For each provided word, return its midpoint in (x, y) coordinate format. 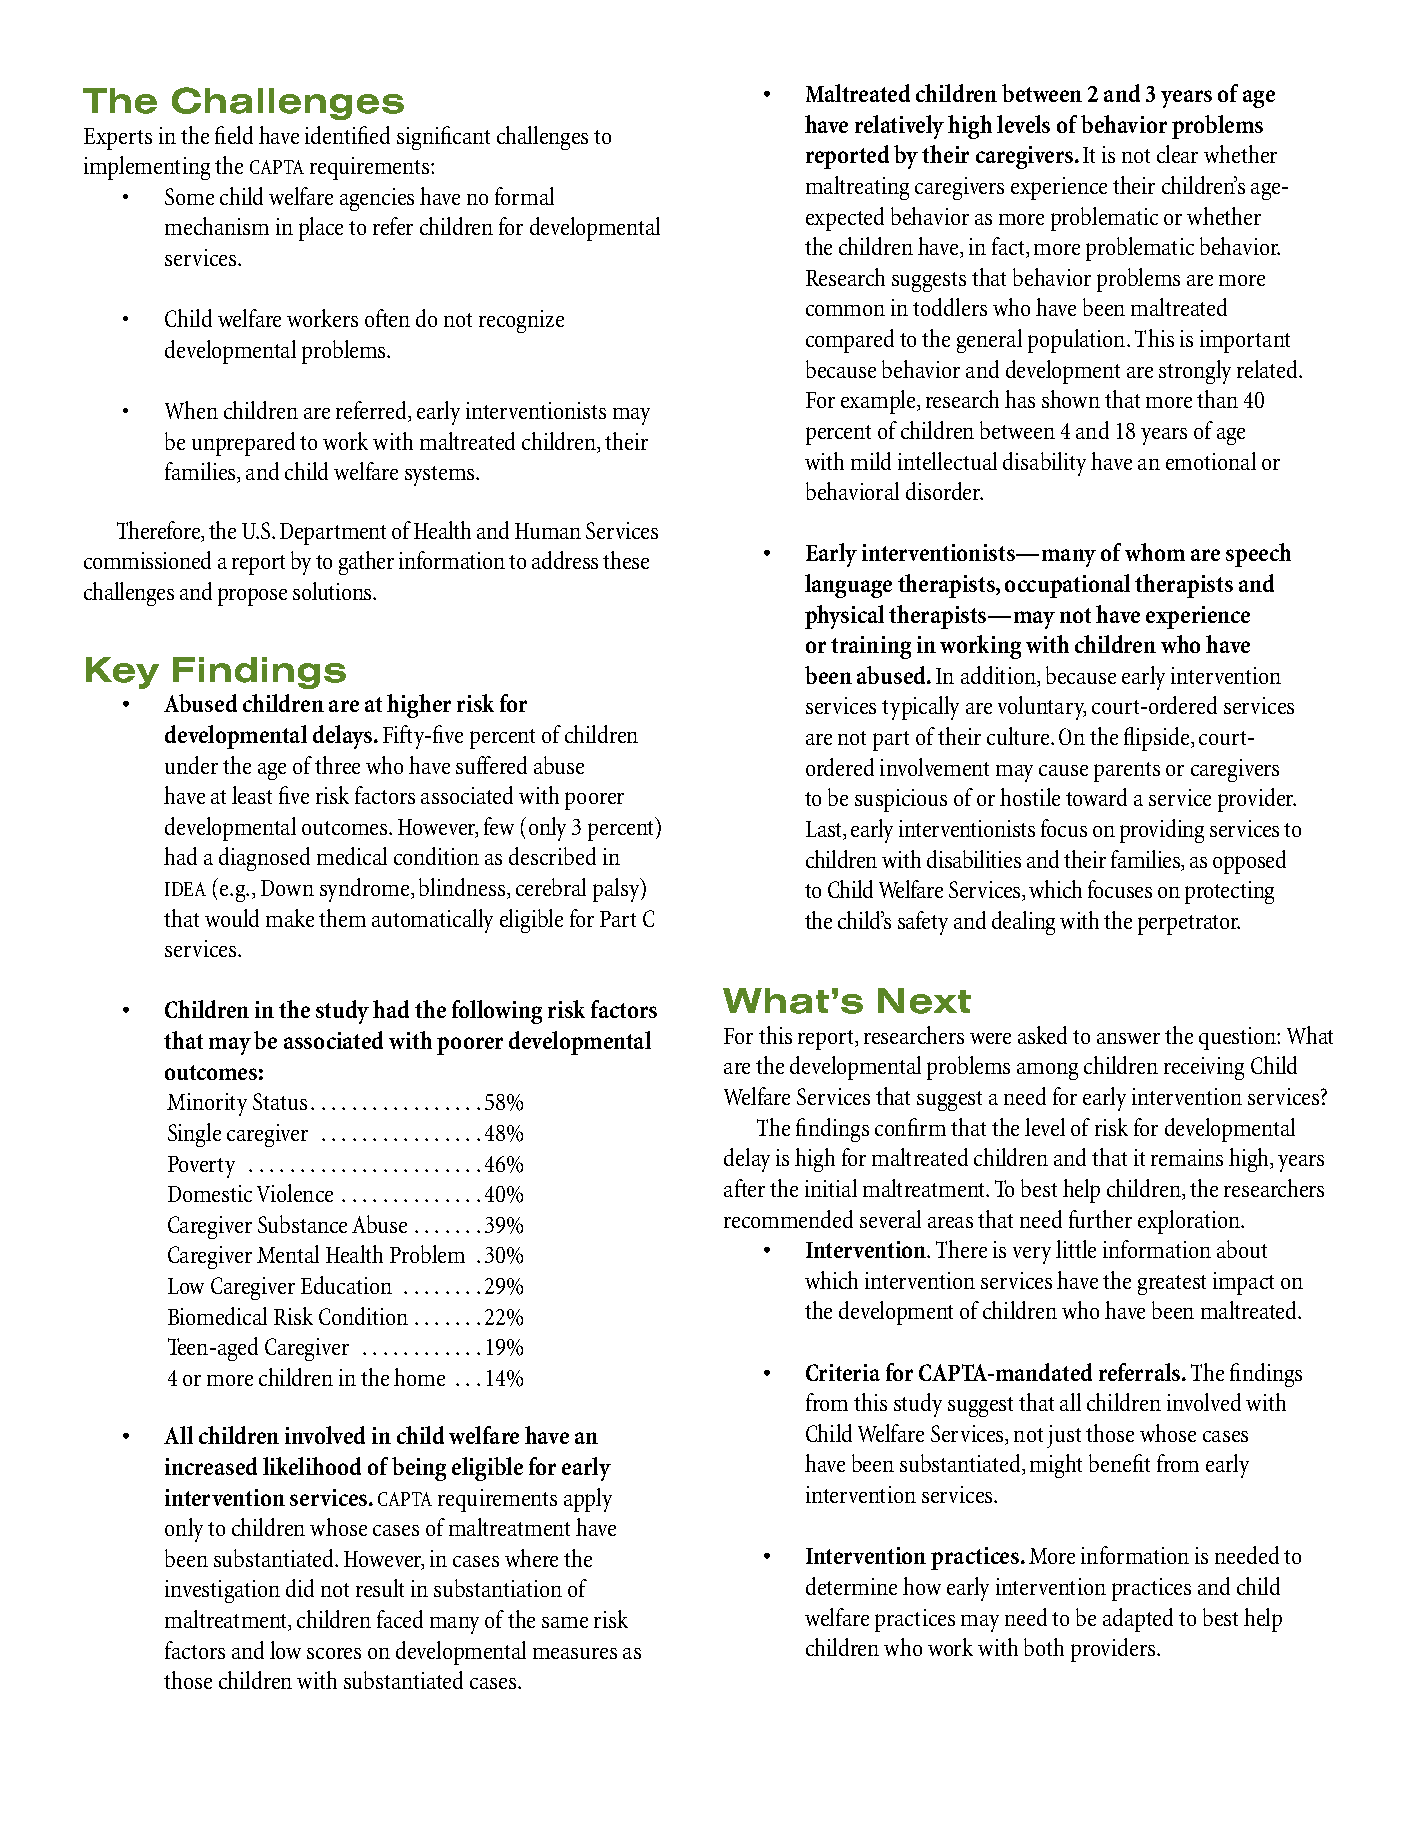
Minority (207, 1104)
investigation (222, 1591)
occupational (1067, 586)
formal (524, 196)
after (744, 1188)
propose (252, 597)
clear (1177, 154)
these (626, 560)
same (565, 1622)
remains (1187, 1157)
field (234, 135)
